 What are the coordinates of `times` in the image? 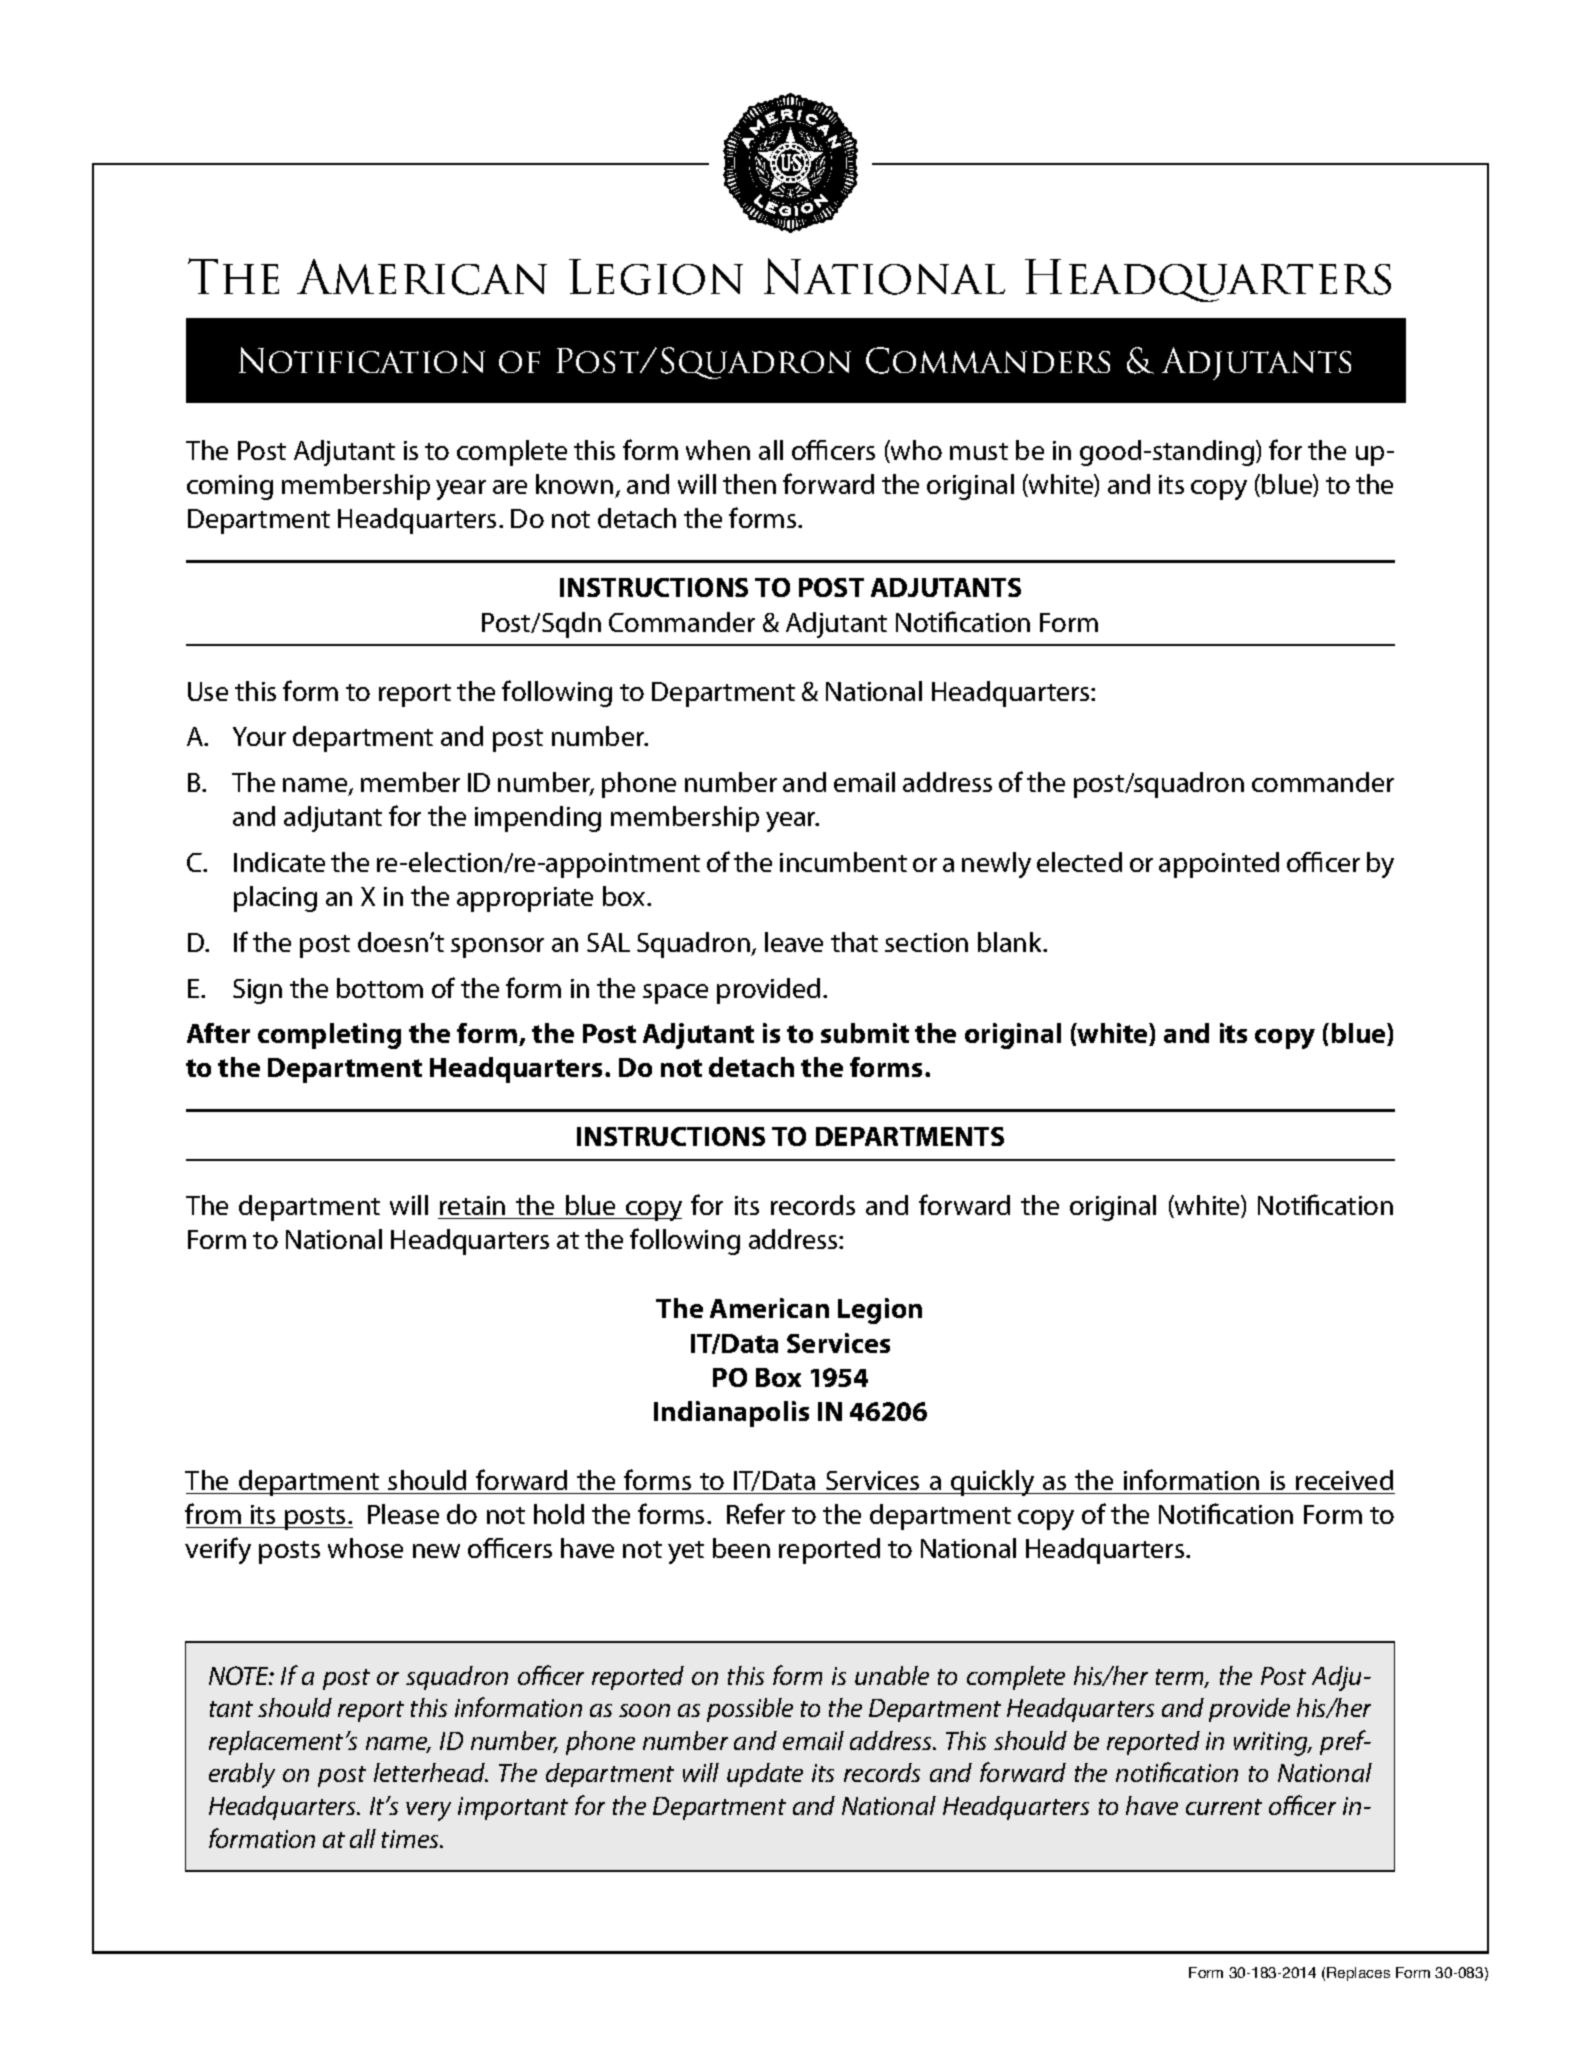 It's located at (411, 1839).
